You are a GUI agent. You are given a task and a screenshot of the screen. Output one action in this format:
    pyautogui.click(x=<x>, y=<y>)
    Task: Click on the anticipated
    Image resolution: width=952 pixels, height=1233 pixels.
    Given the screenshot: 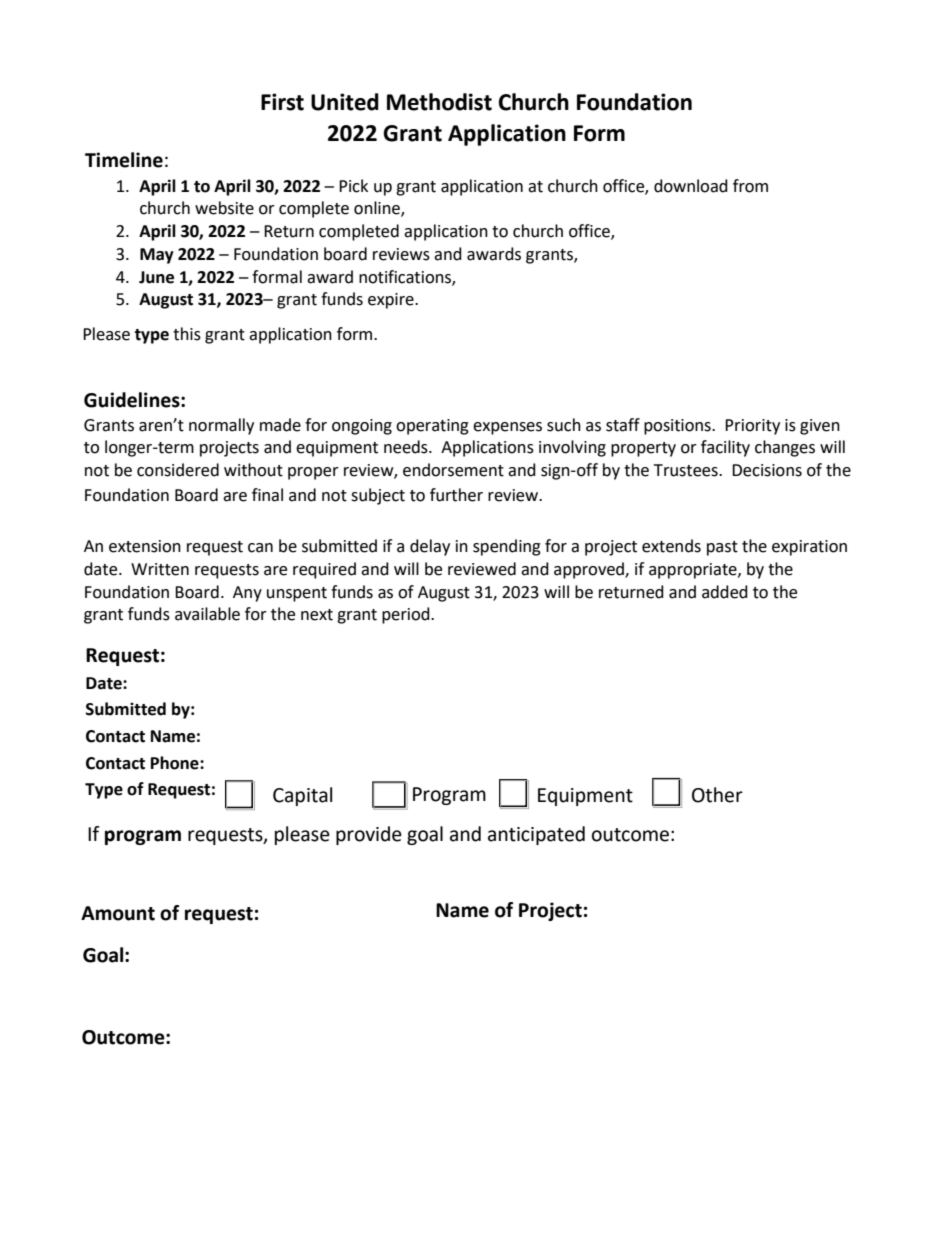 What is the action you would take?
    pyautogui.click(x=536, y=835)
